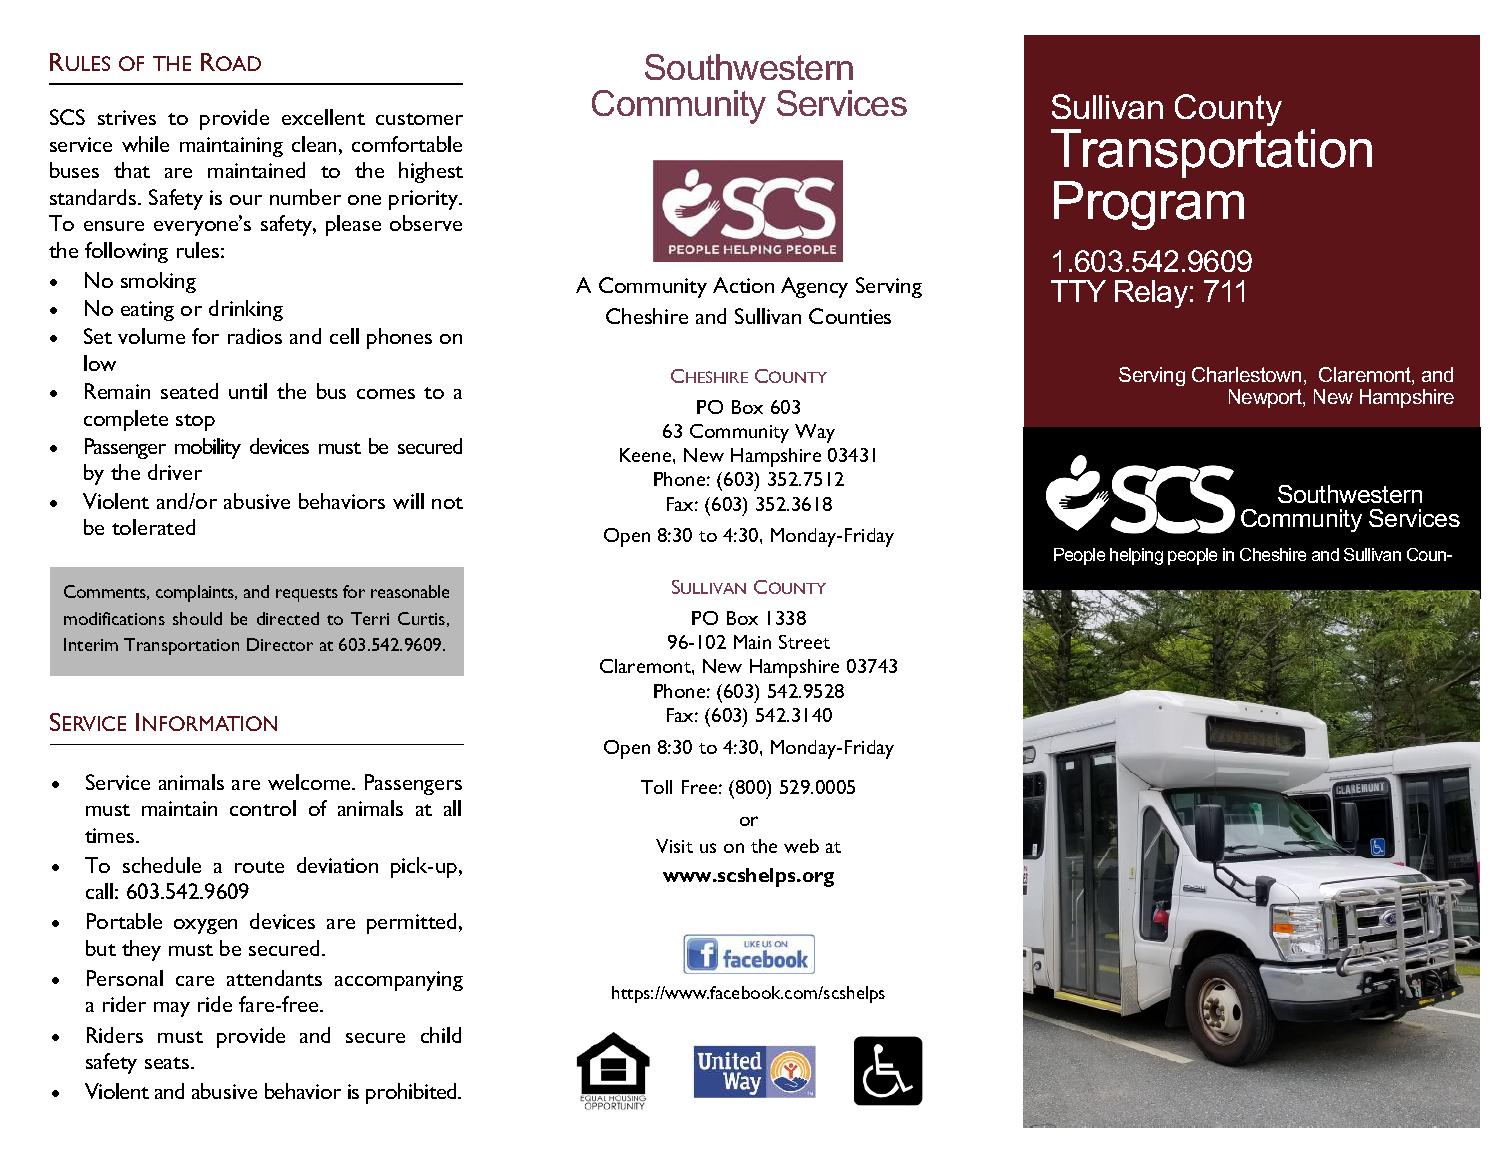 The height and width of the document is (1162, 1504). Describe the element at coordinates (145, 144) in the document. I see `while` at that location.
